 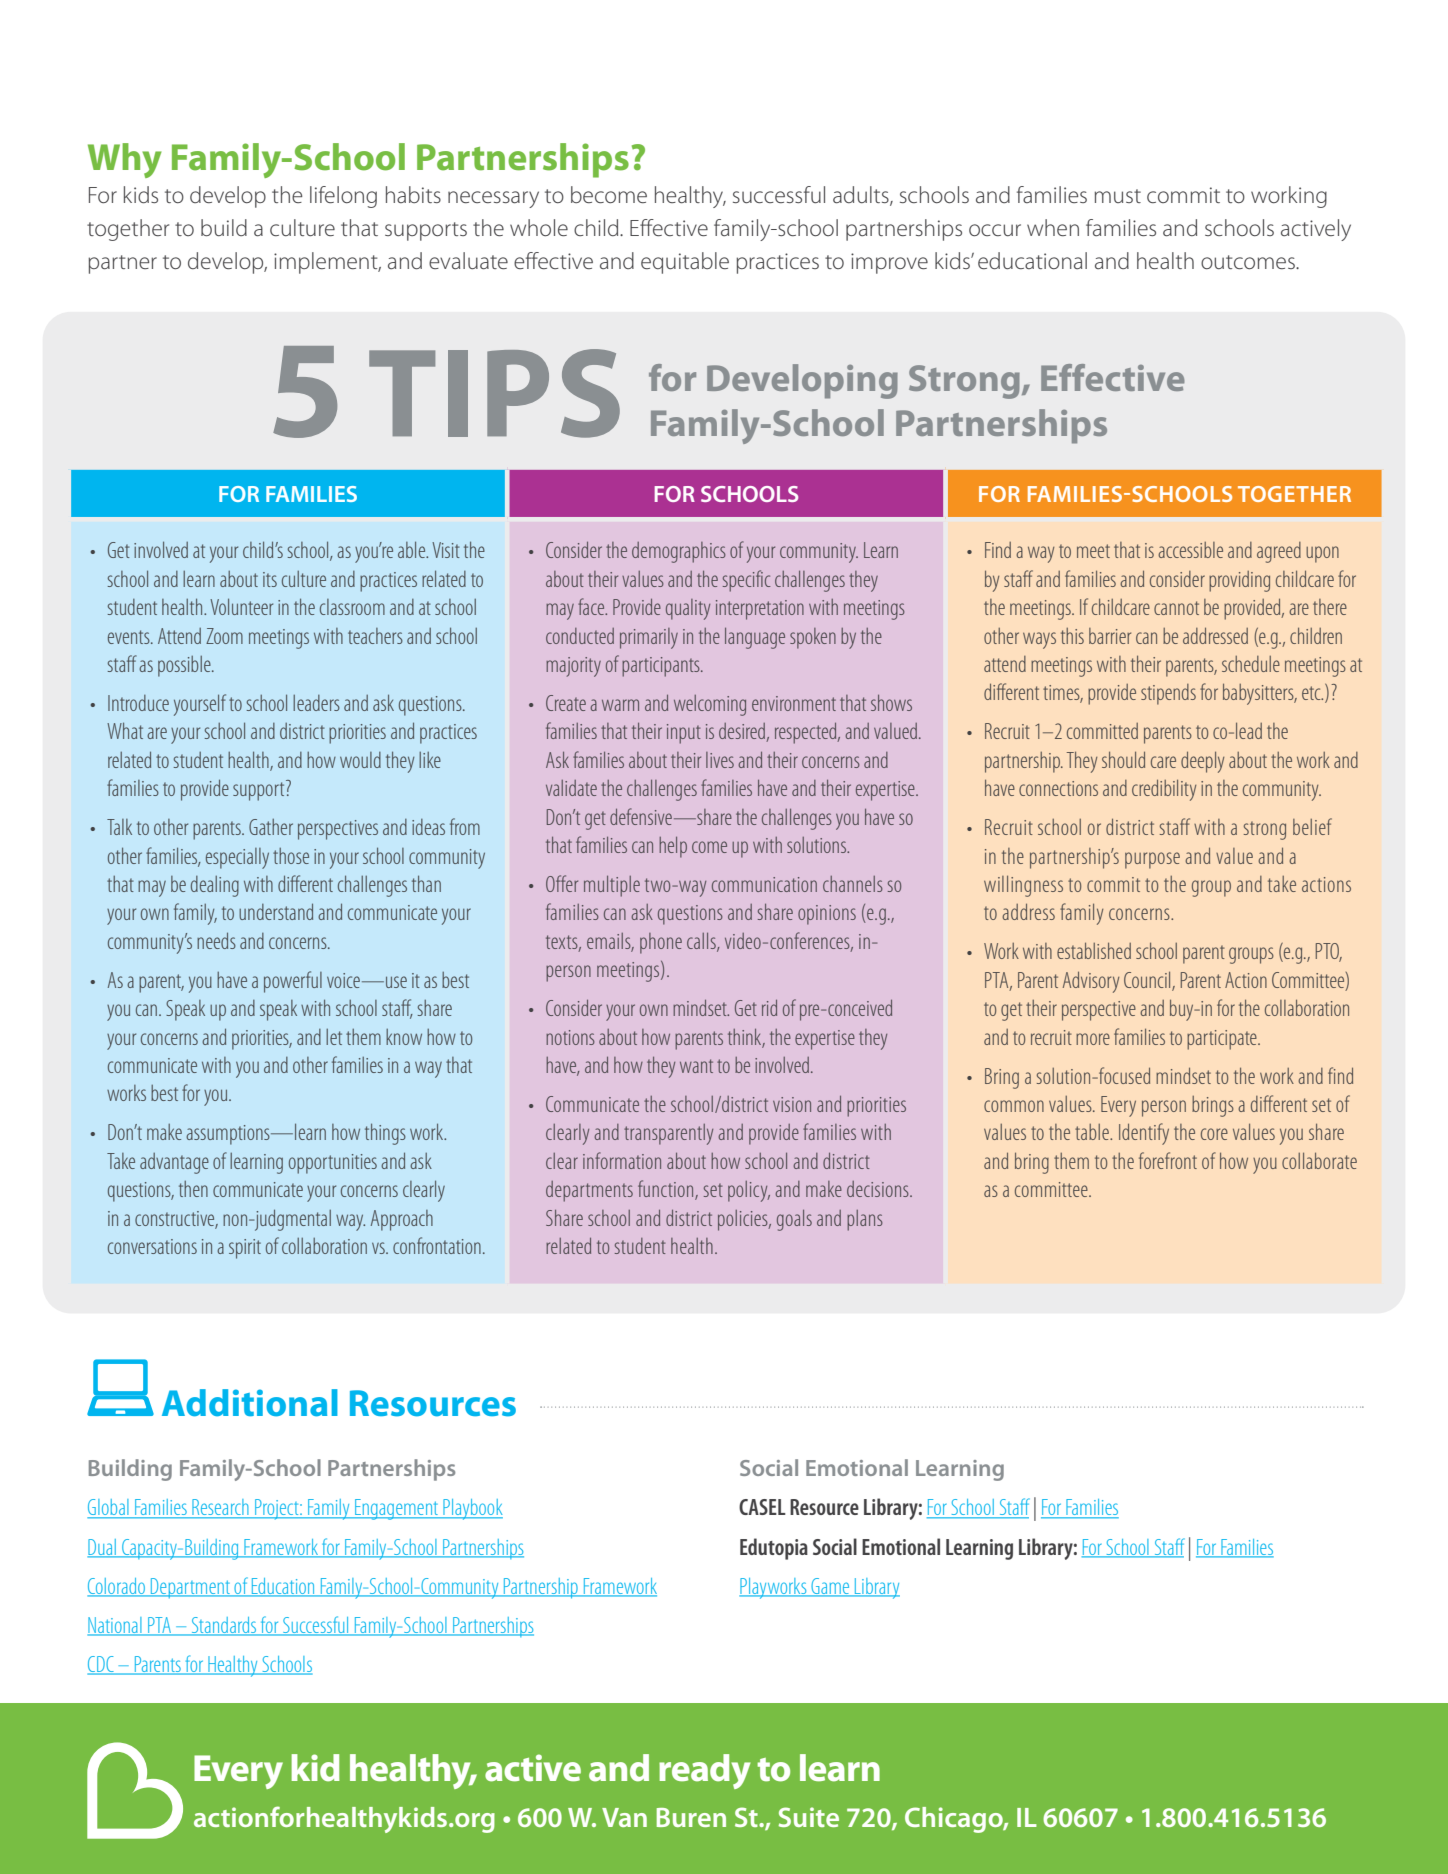 I want to click on deeply, so click(x=1202, y=762).
